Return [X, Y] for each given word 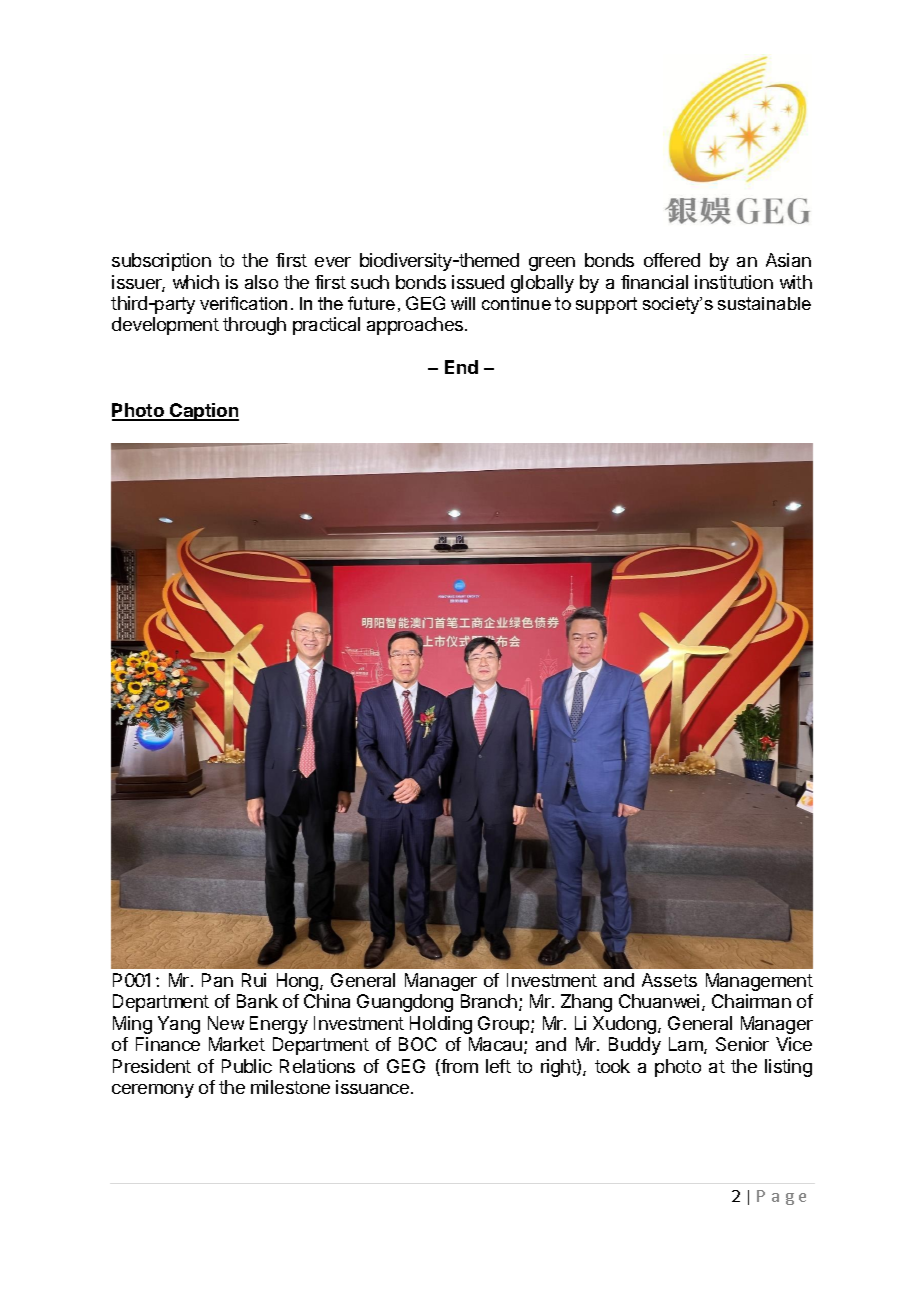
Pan [217, 980]
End [461, 367]
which [196, 282]
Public [247, 1066]
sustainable [764, 303]
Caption [203, 412]
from [458, 1067]
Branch [489, 1001]
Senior [742, 1044]
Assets [669, 980]
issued [478, 282]
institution [734, 282]
